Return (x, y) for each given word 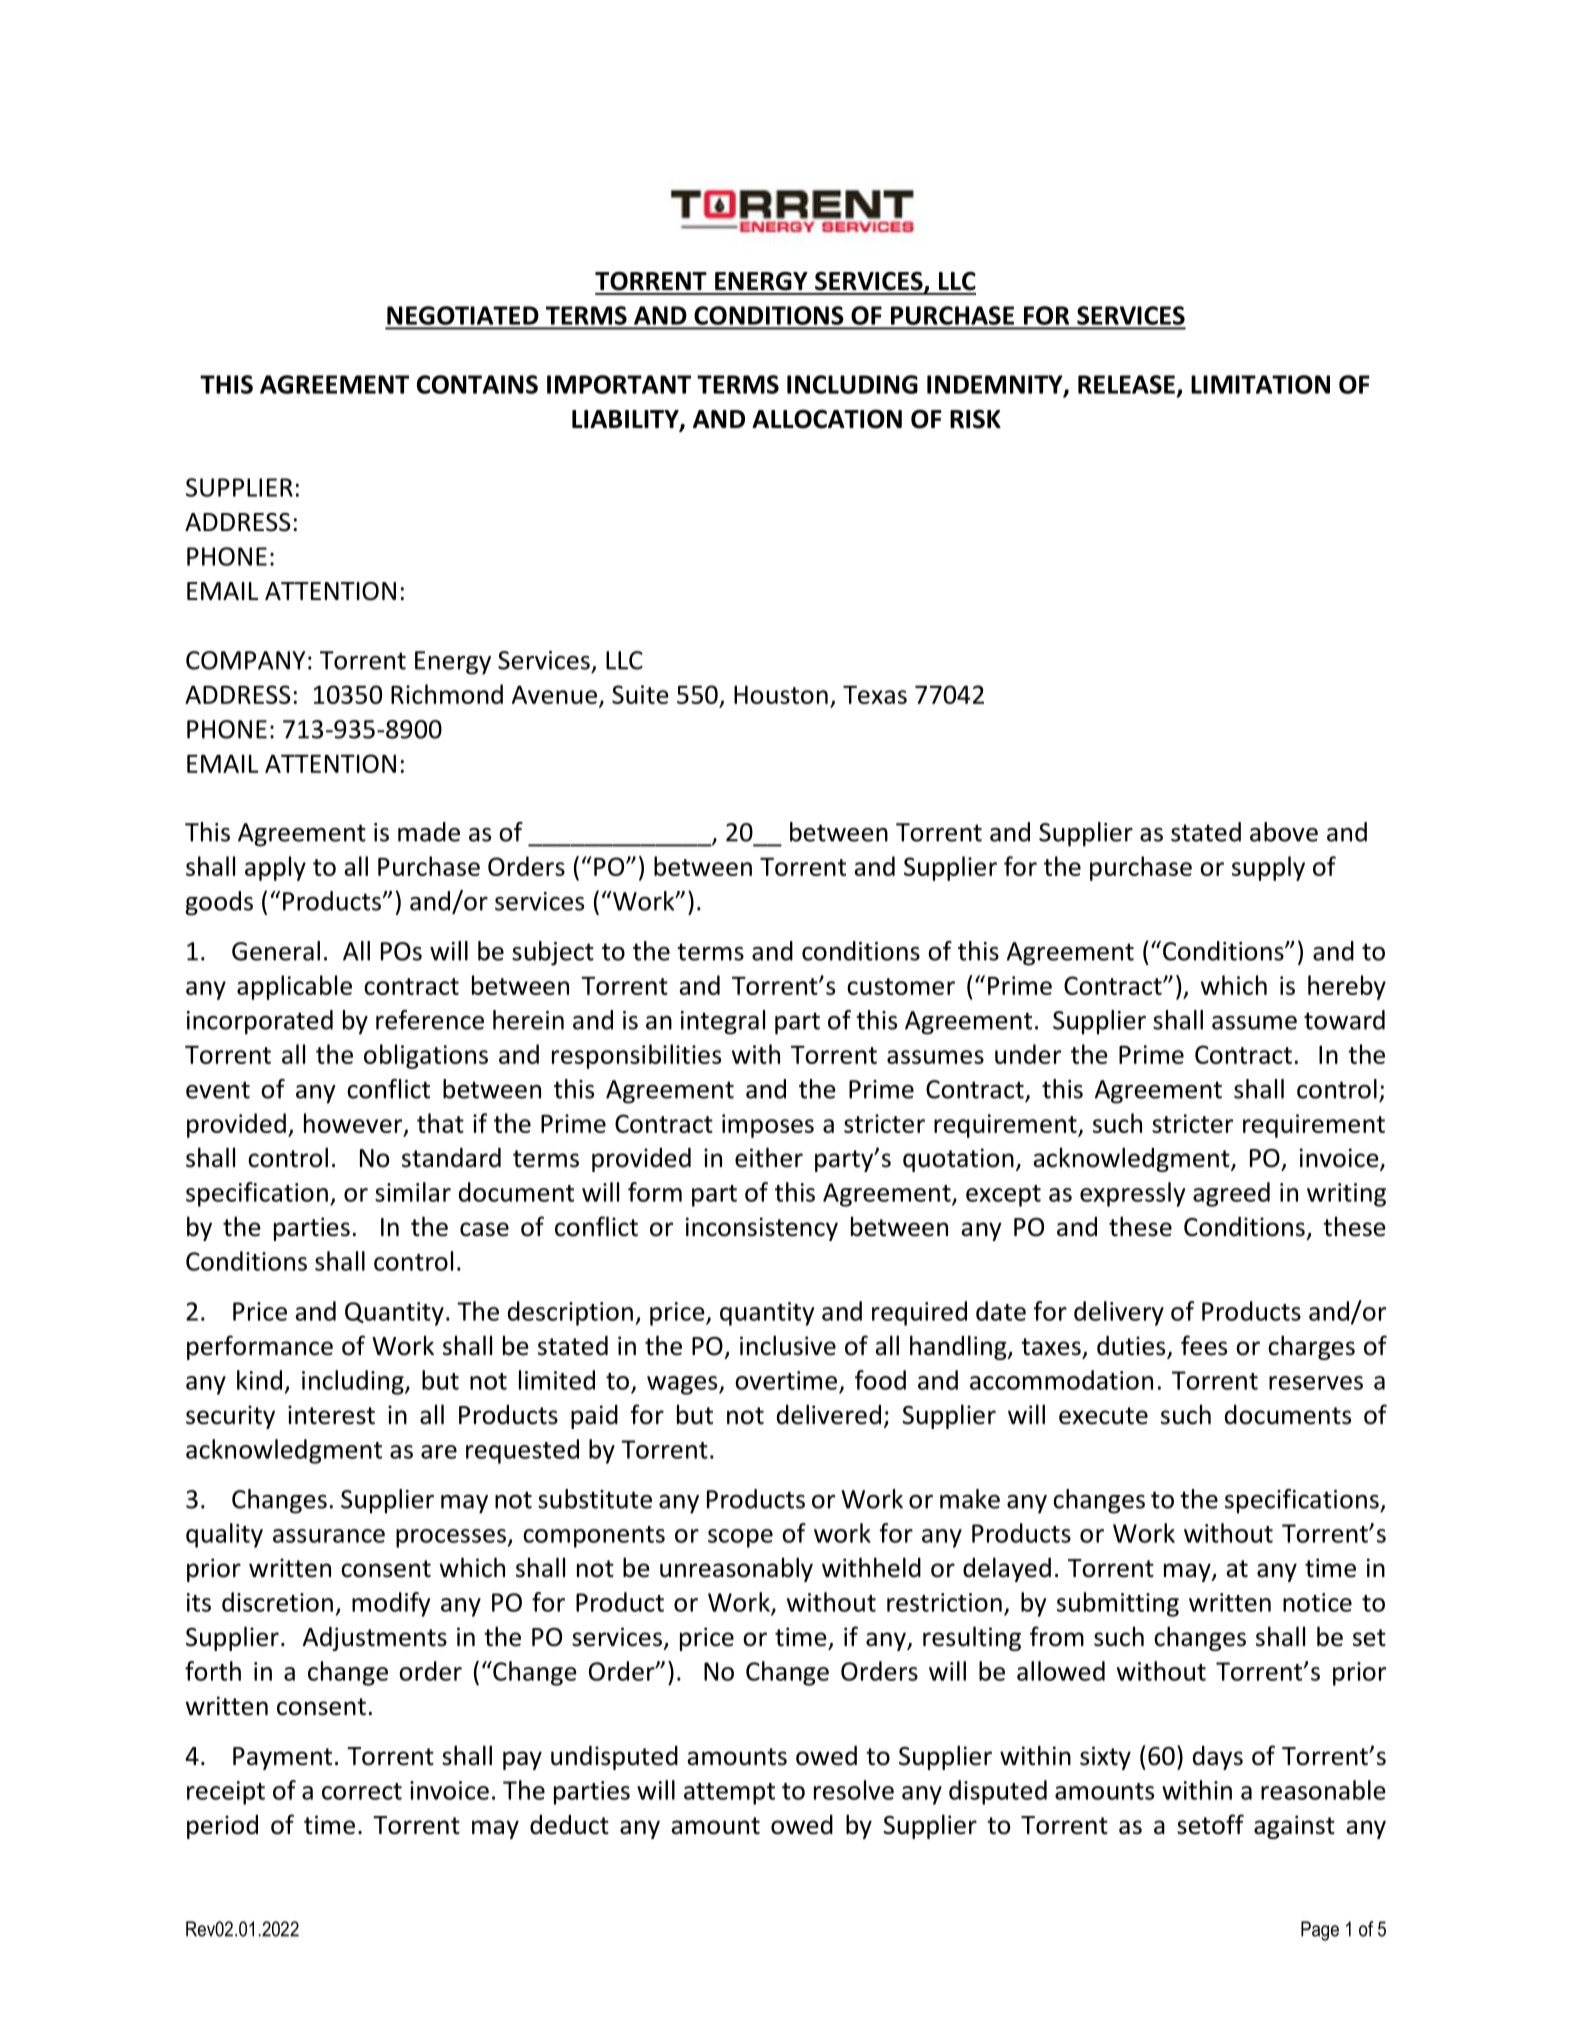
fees (1204, 1345)
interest (331, 1415)
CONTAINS (477, 384)
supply (1268, 868)
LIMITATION (1260, 384)
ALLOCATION (827, 419)
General (276, 951)
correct (362, 1791)
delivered (829, 1414)
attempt (729, 1794)
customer (901, 986)
